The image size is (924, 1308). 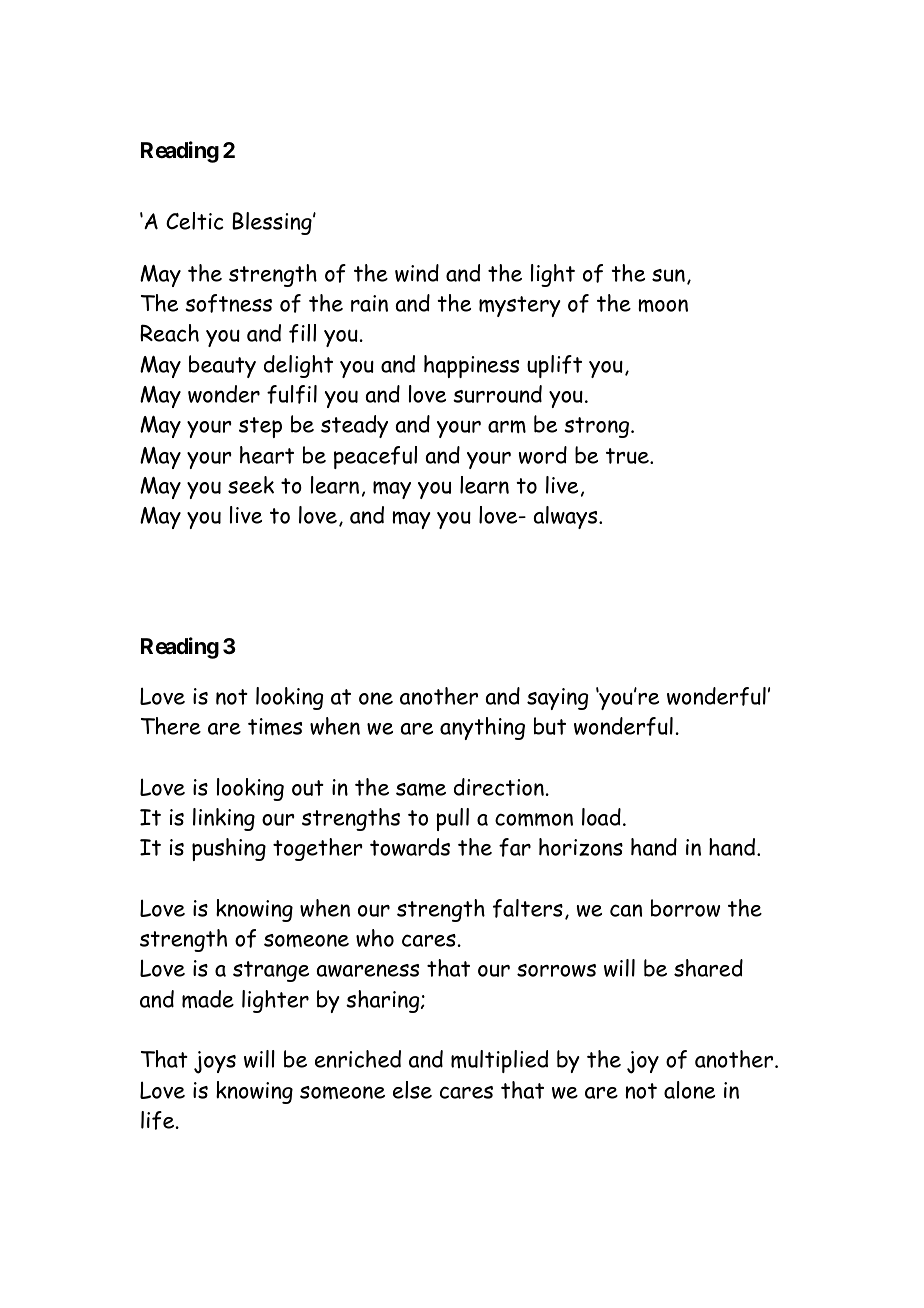 I want to click on times, so click(x=275, y=727).
